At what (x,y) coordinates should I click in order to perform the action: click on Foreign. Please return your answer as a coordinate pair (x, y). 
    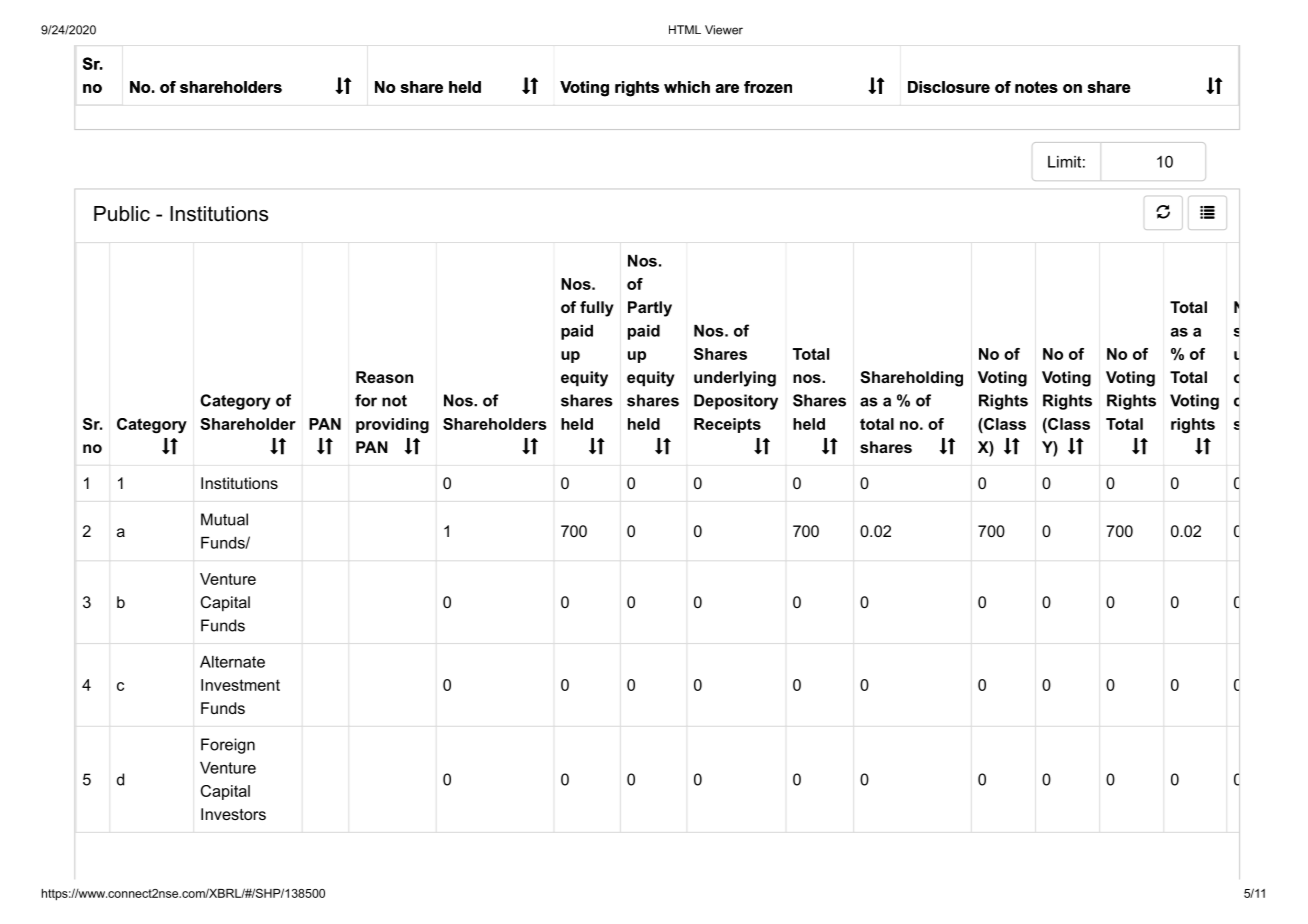
    Looking at the image, I should click on (228, 746).
